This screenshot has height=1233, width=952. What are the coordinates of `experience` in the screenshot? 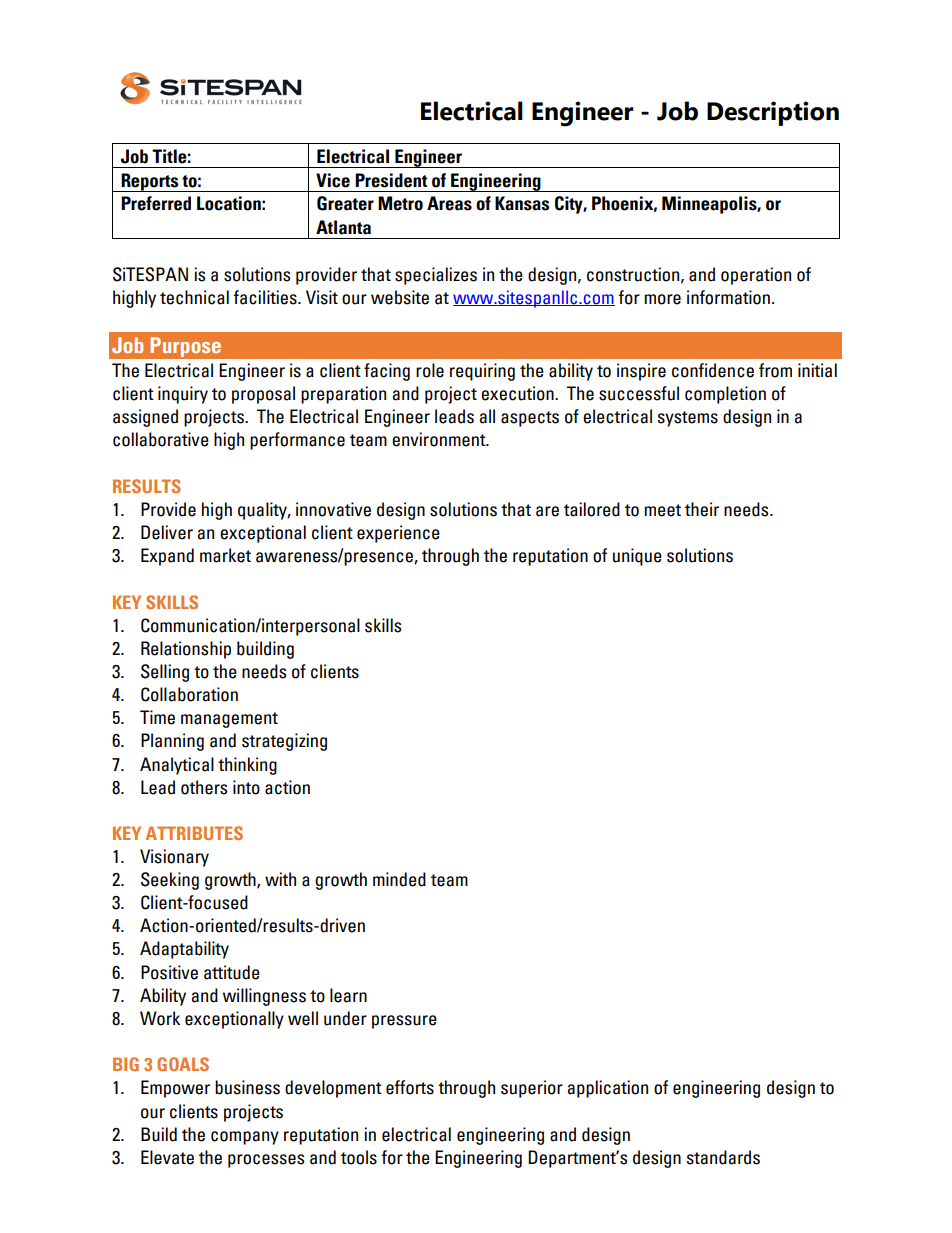 It's located at (398, 534).
